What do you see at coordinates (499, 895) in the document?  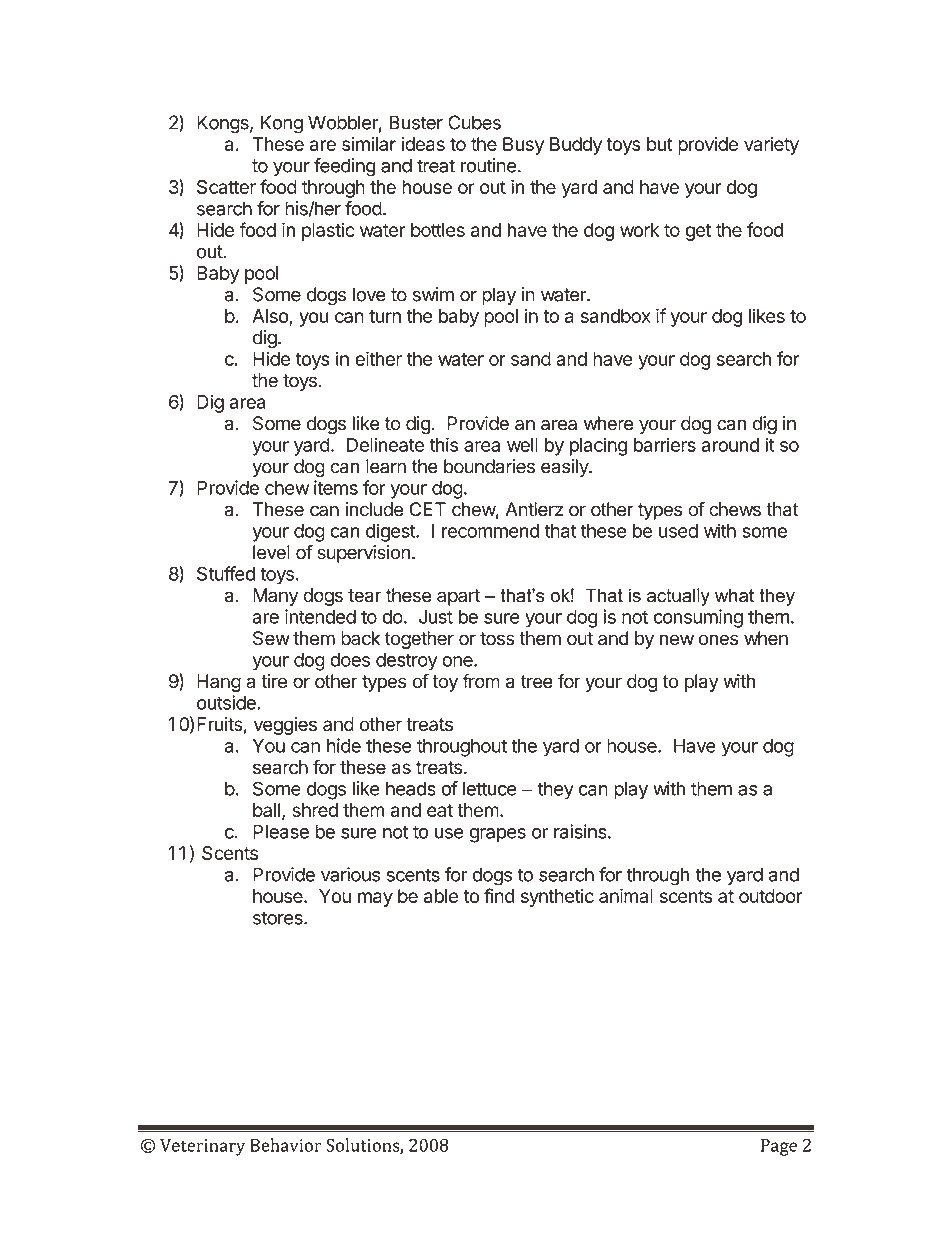 I see `find` at bounding box center [499, 895].
